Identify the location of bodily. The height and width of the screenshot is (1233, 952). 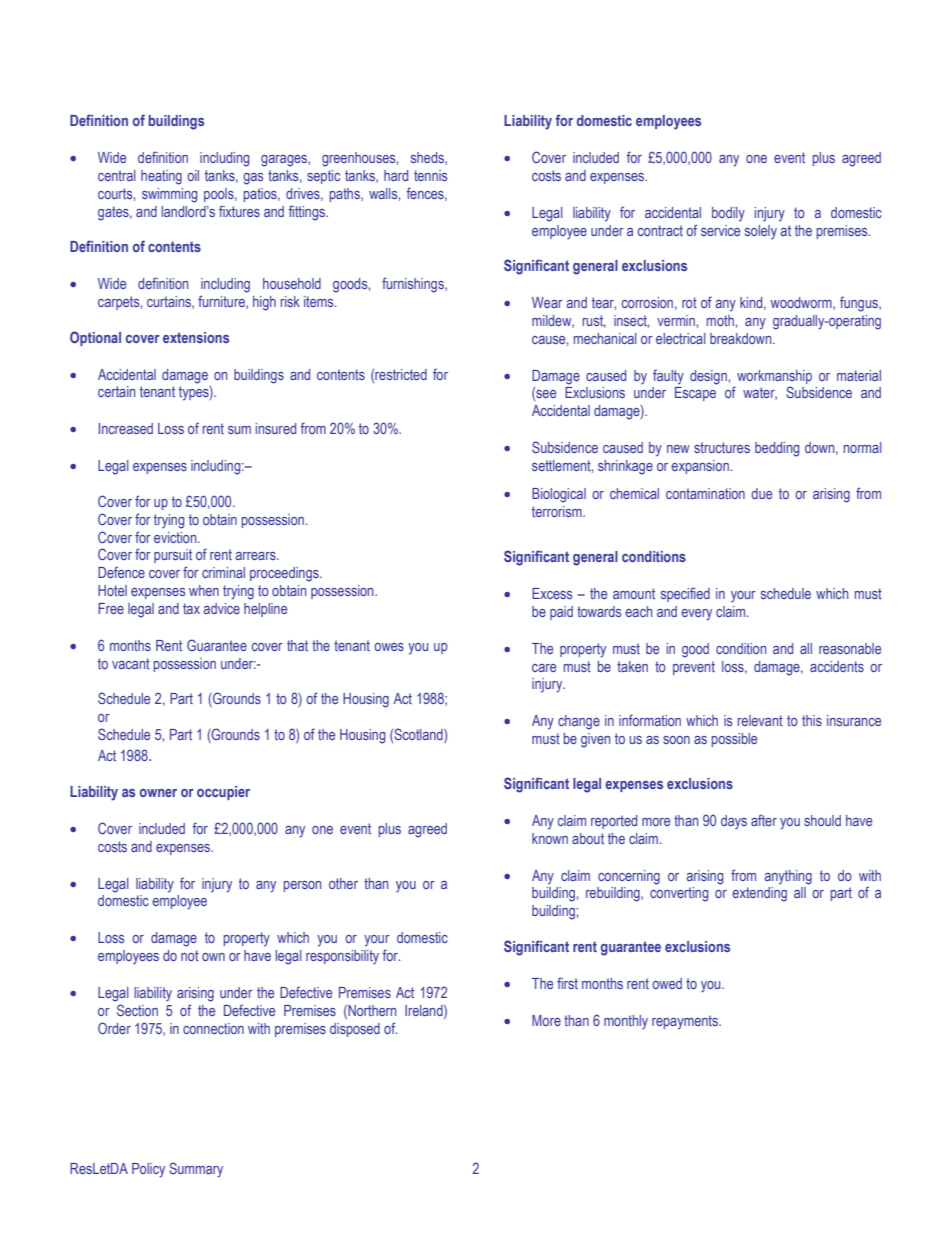
(728, 214).
